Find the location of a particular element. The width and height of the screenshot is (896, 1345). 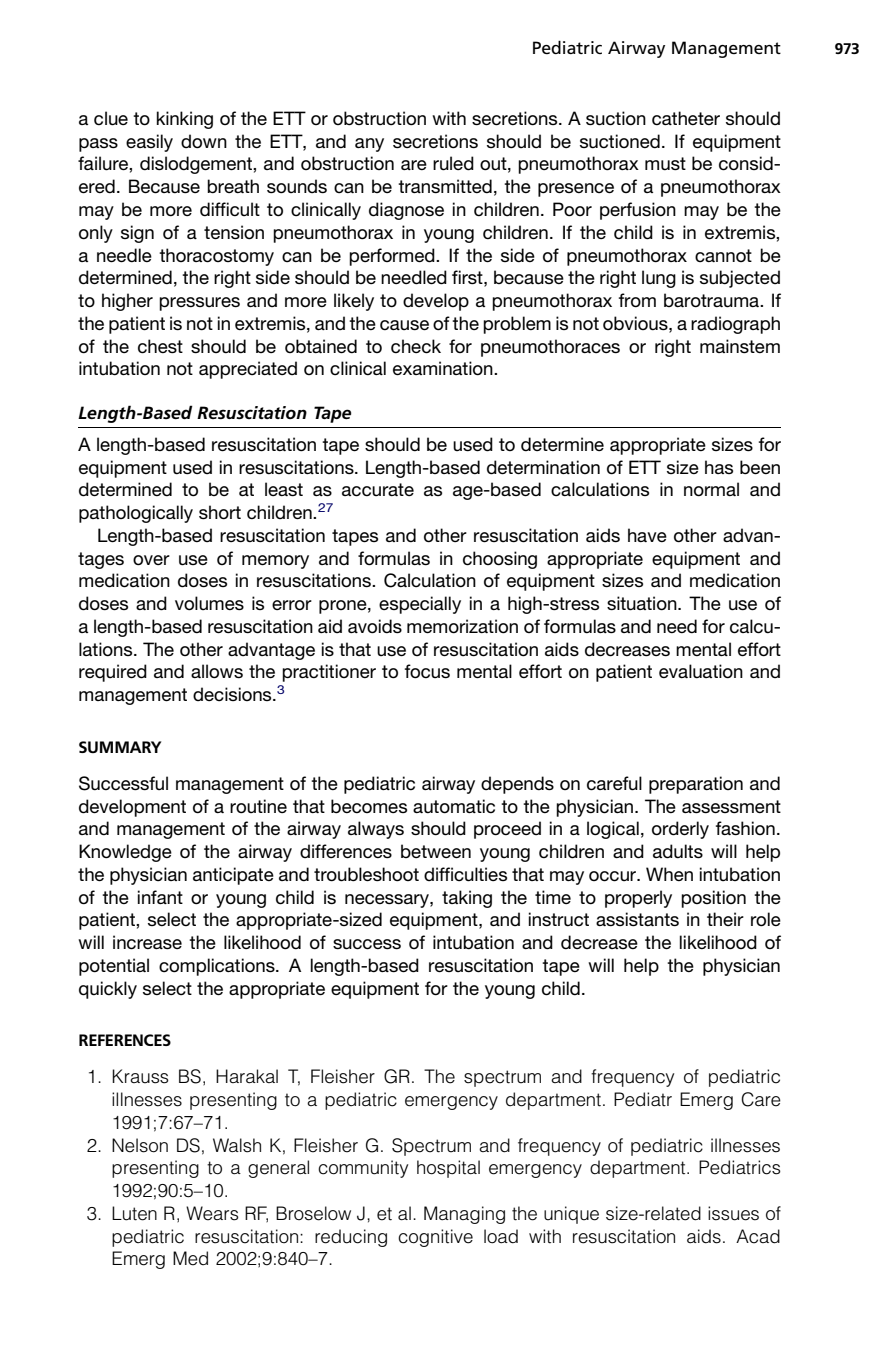

dislodgement is located at coordinates (197, 165).
